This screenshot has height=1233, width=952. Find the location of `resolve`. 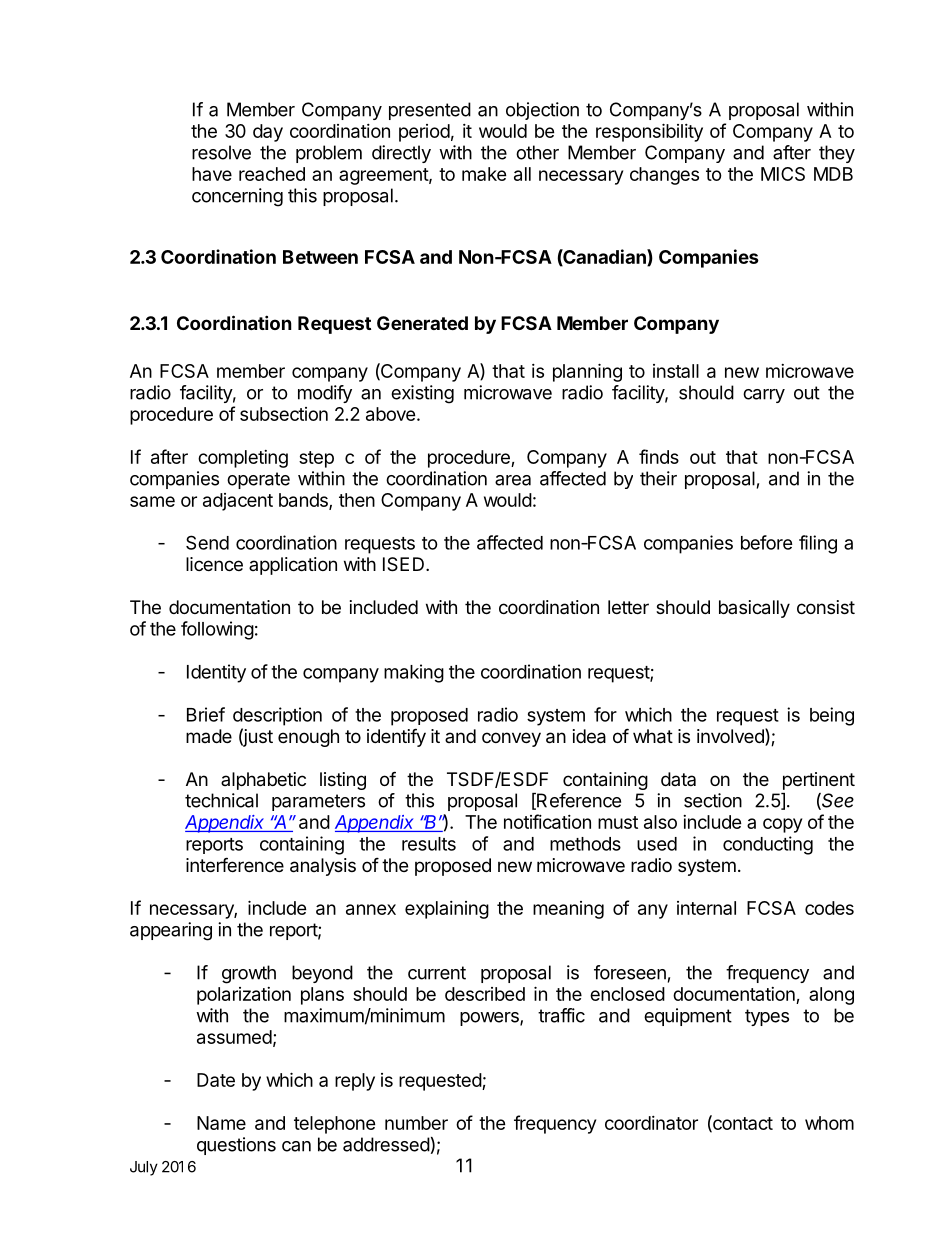

resolve is located at coordinates (221, 152).
